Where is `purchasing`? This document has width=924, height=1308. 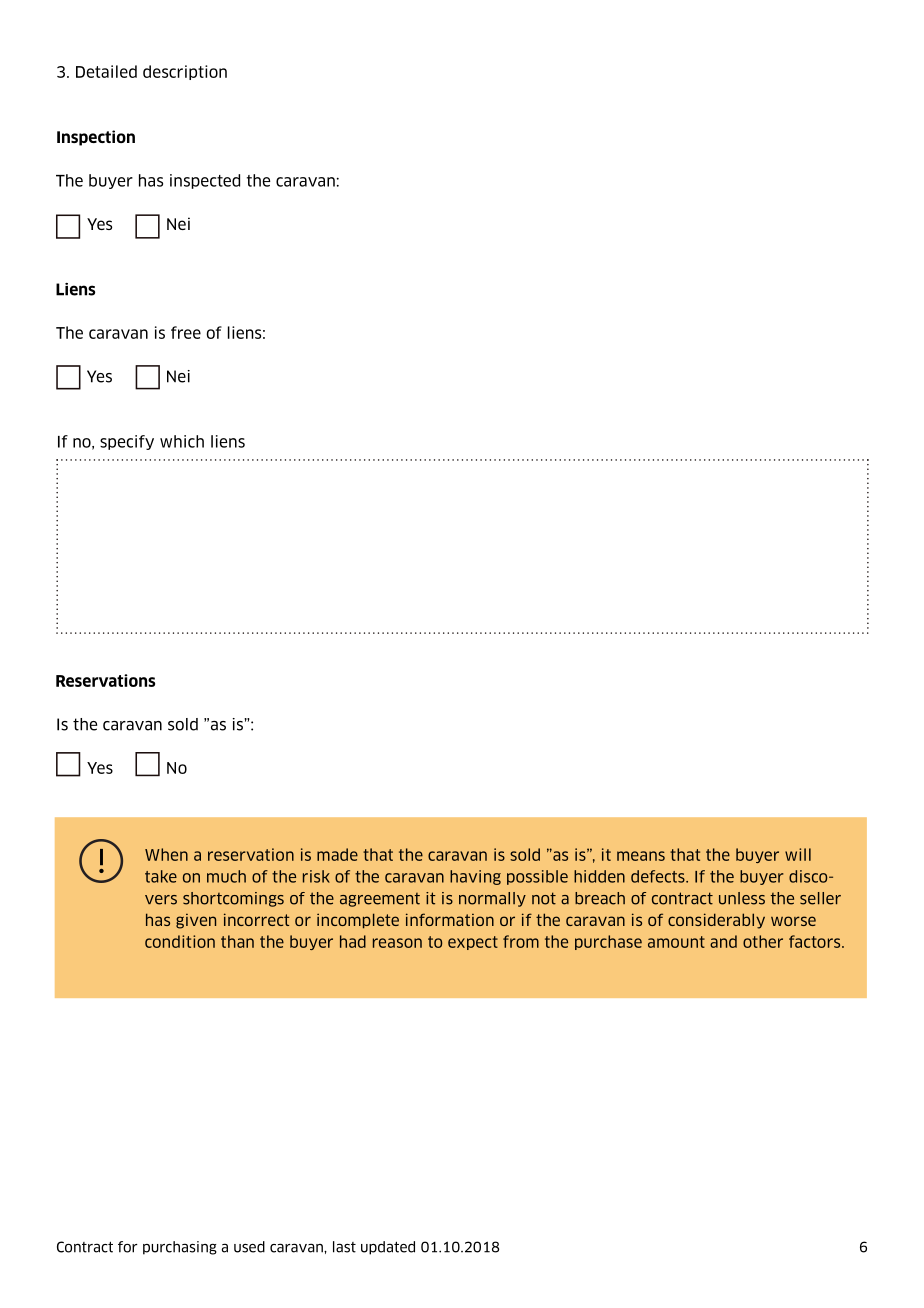
purchasing is located at coordinates (180, 1248).
